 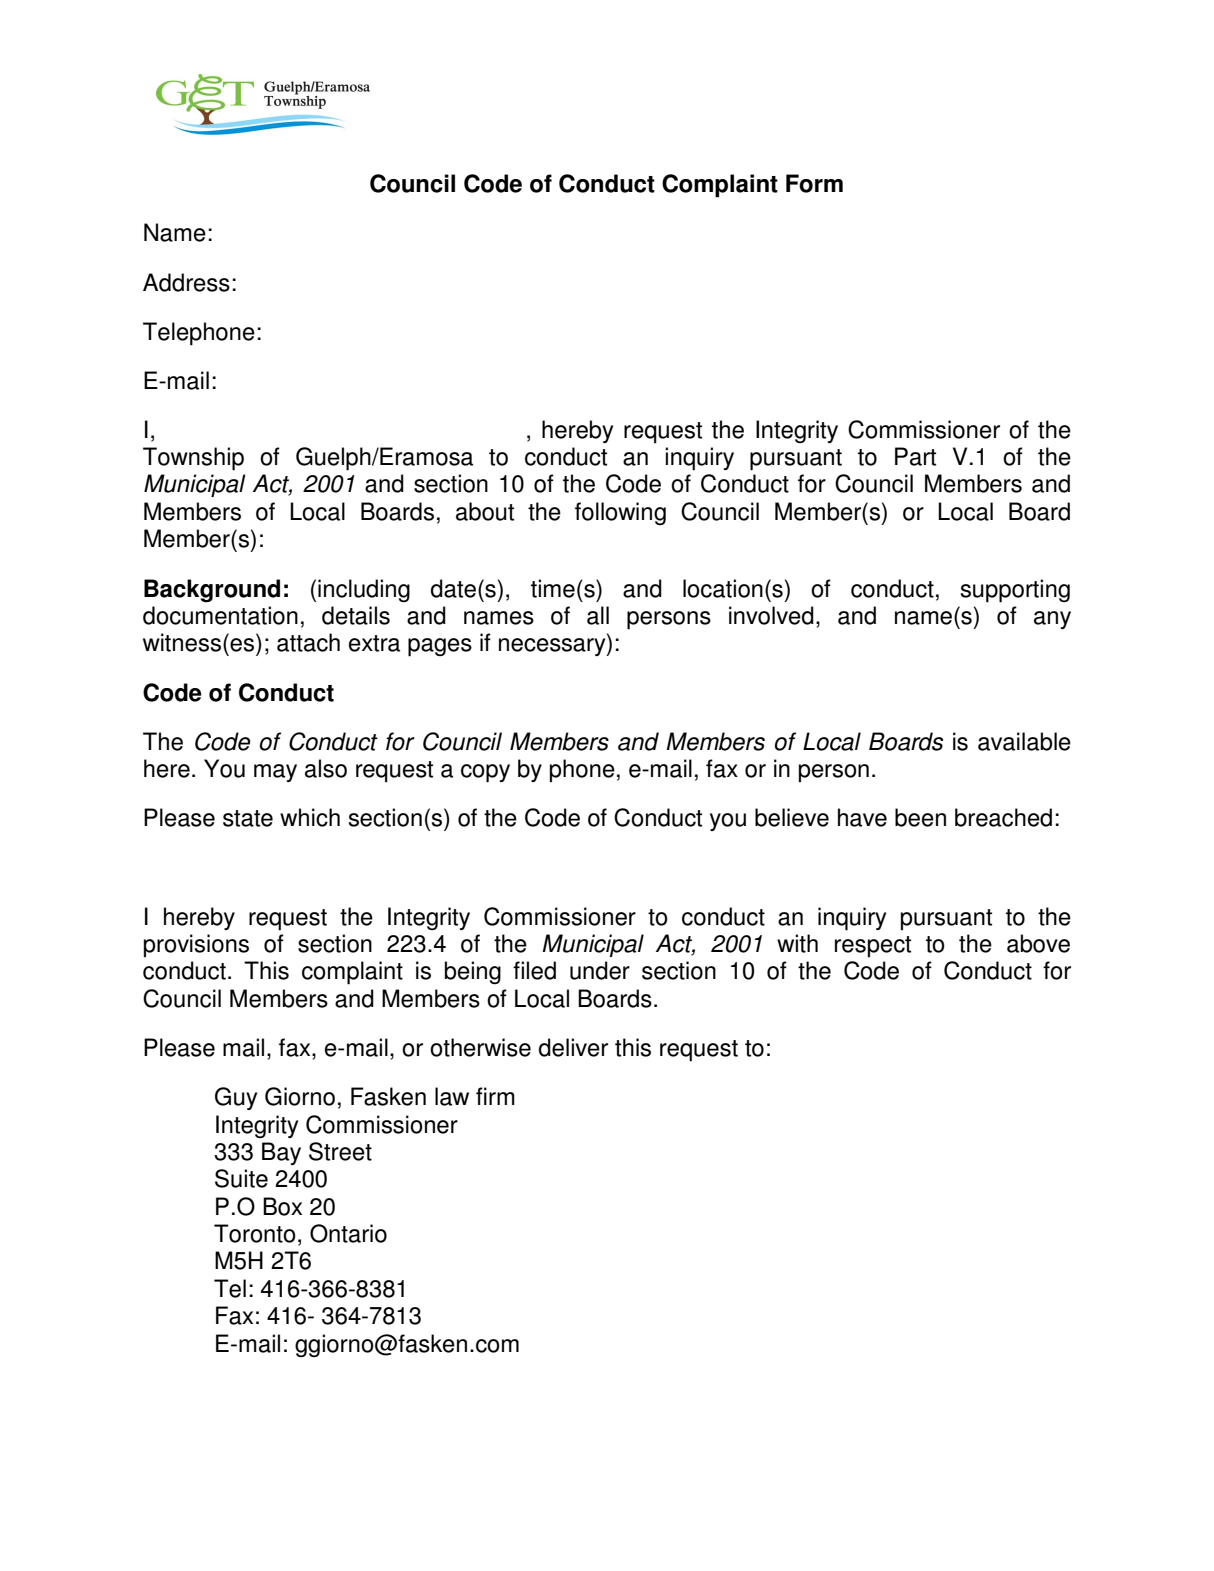 I want to click on following, so click(x=620, y=513).
